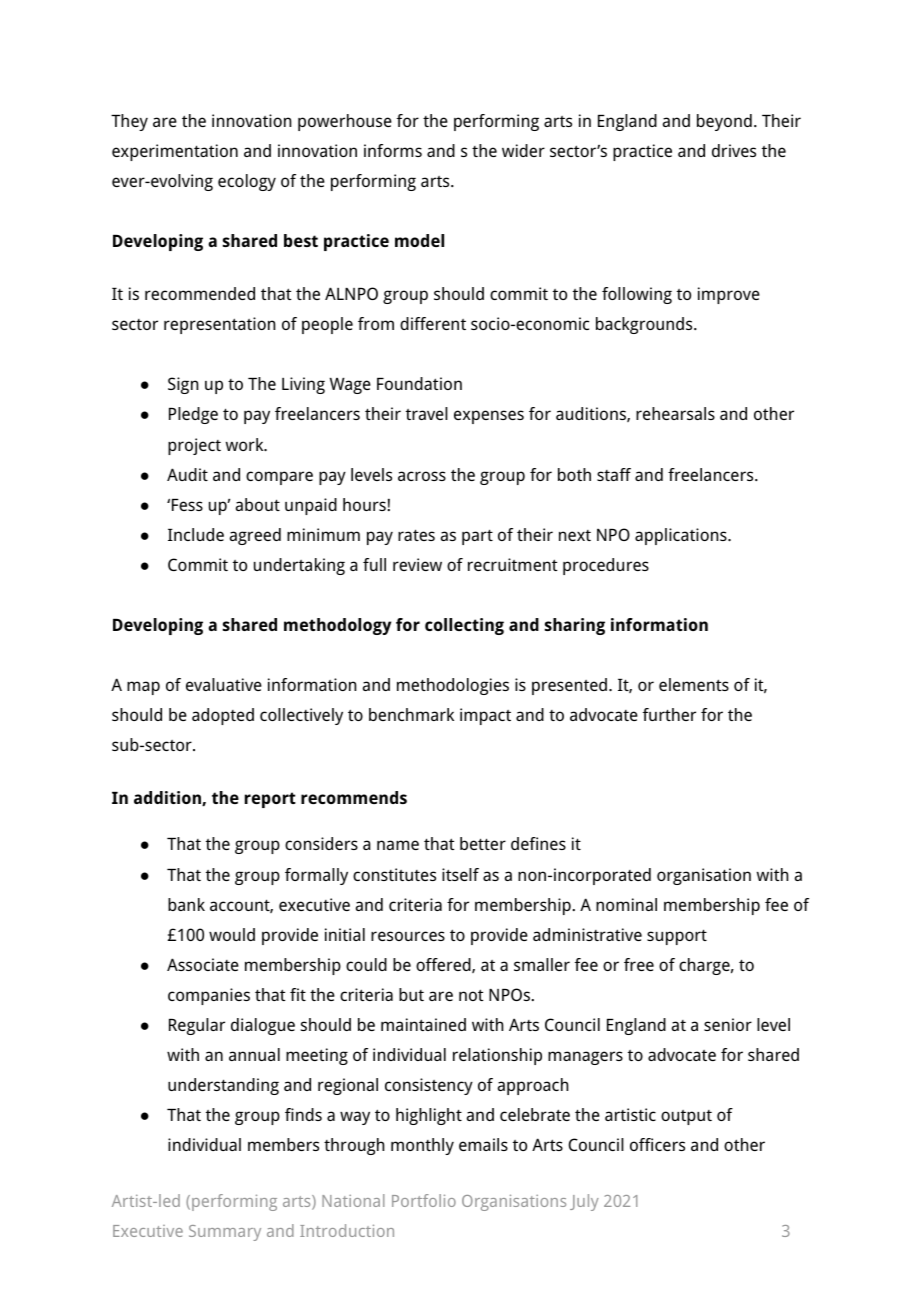  I want to click on informs, so click(393, 150).
